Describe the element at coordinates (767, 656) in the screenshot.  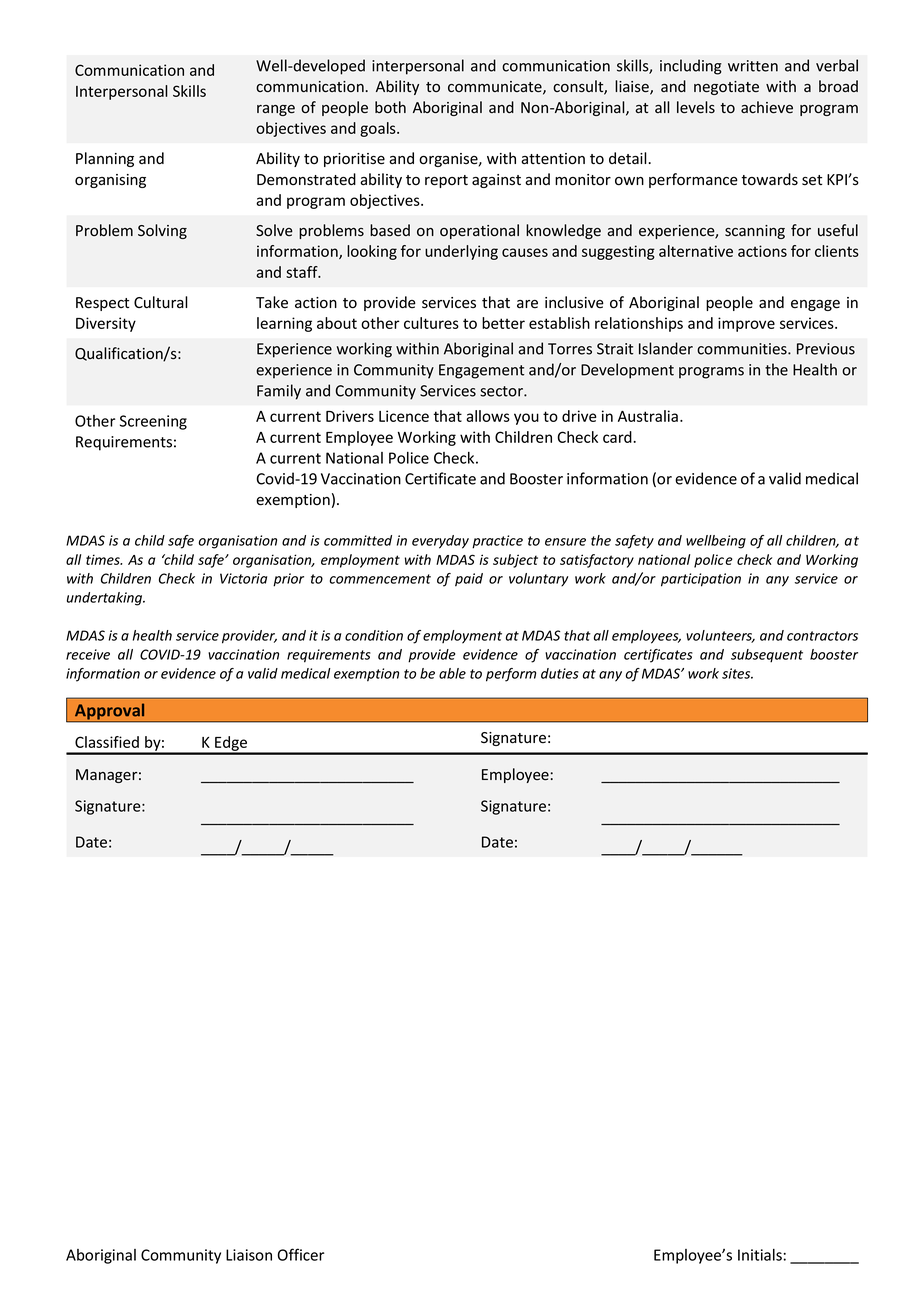
I see `subsequent` at that location.
